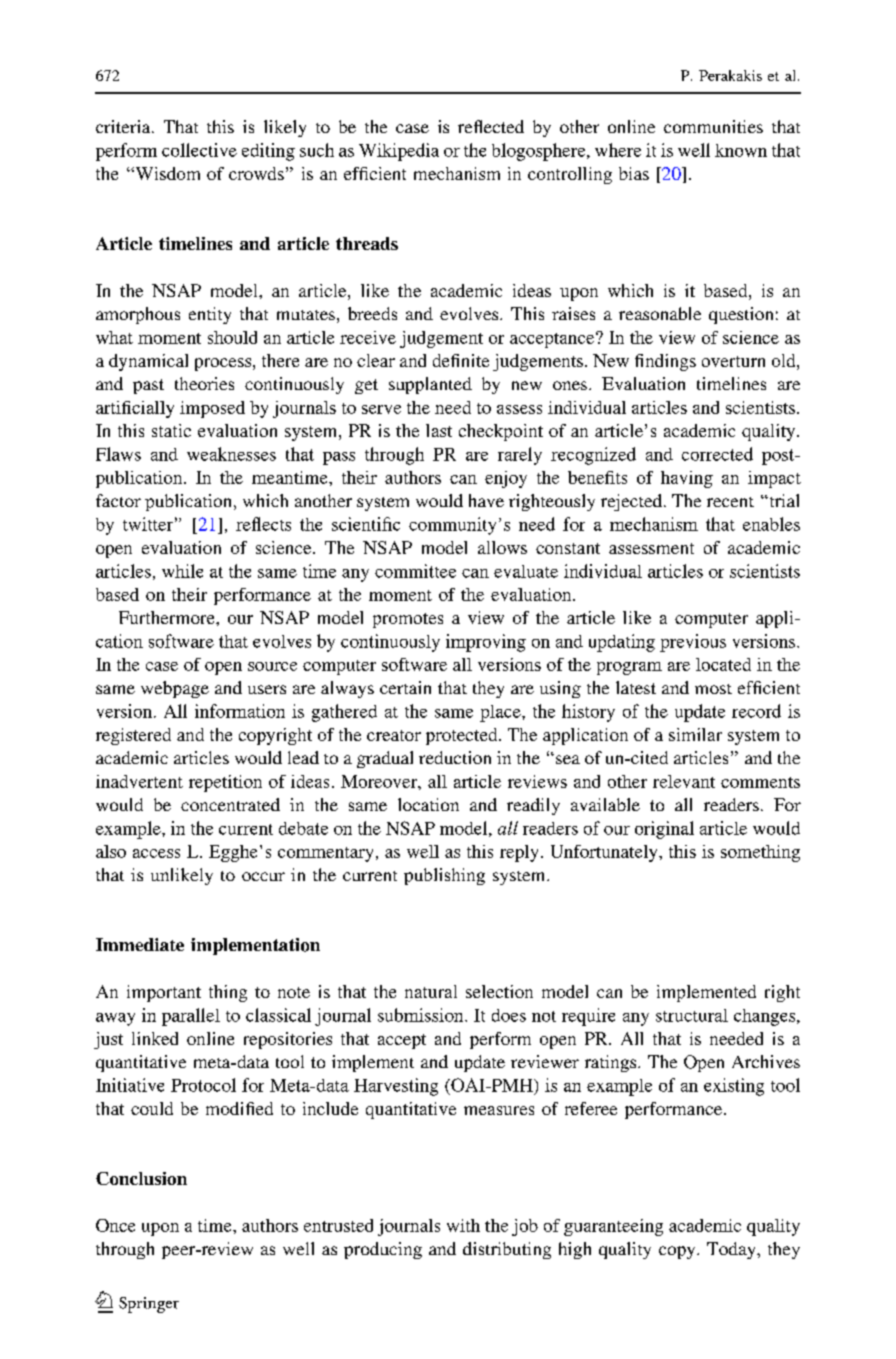 This screenshot has height=1359, width=896. What do you see at coordinates (199, 150) in the screenshot?
I see `collective` at bounding box center [199, 150].
